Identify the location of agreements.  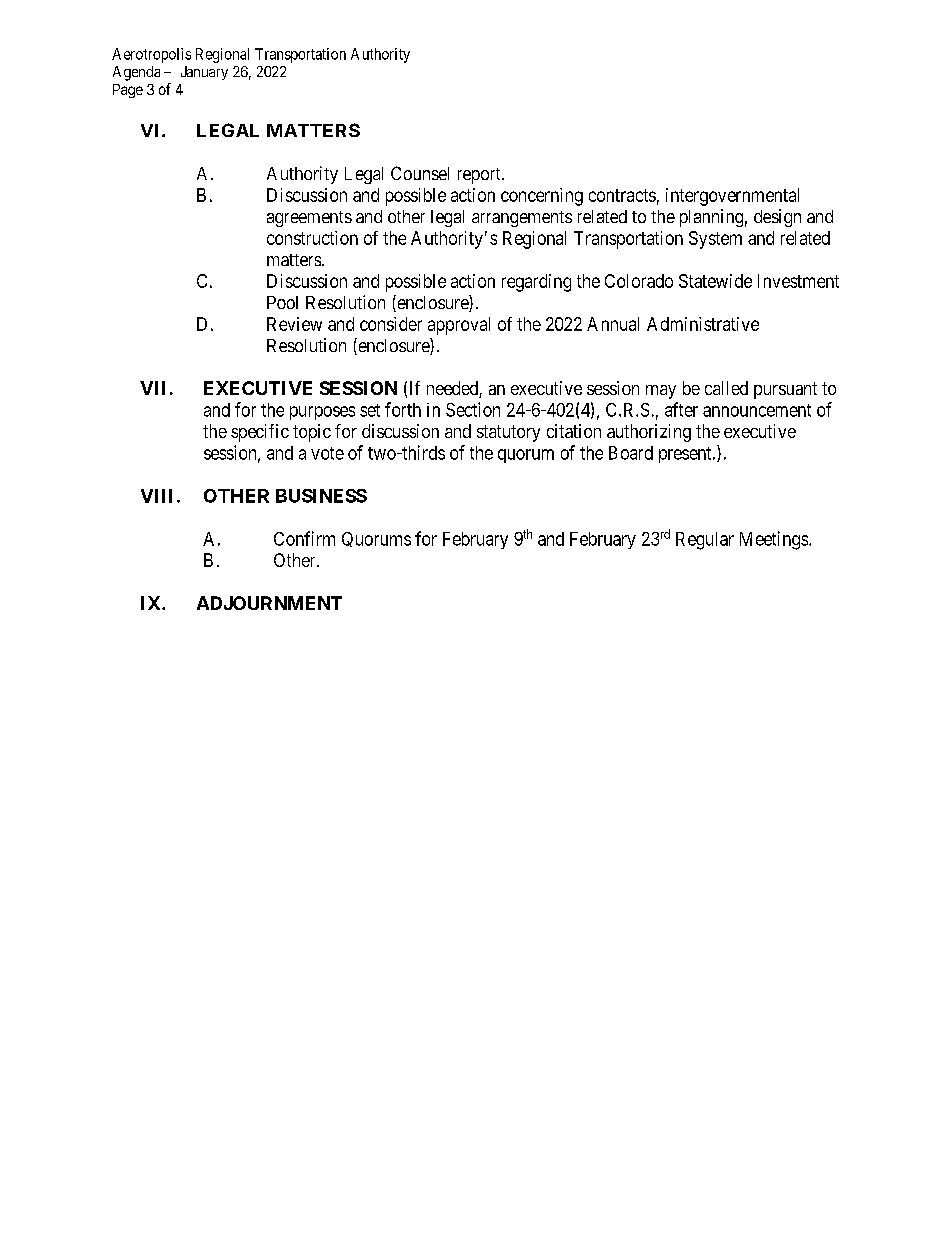
(309, 219).
